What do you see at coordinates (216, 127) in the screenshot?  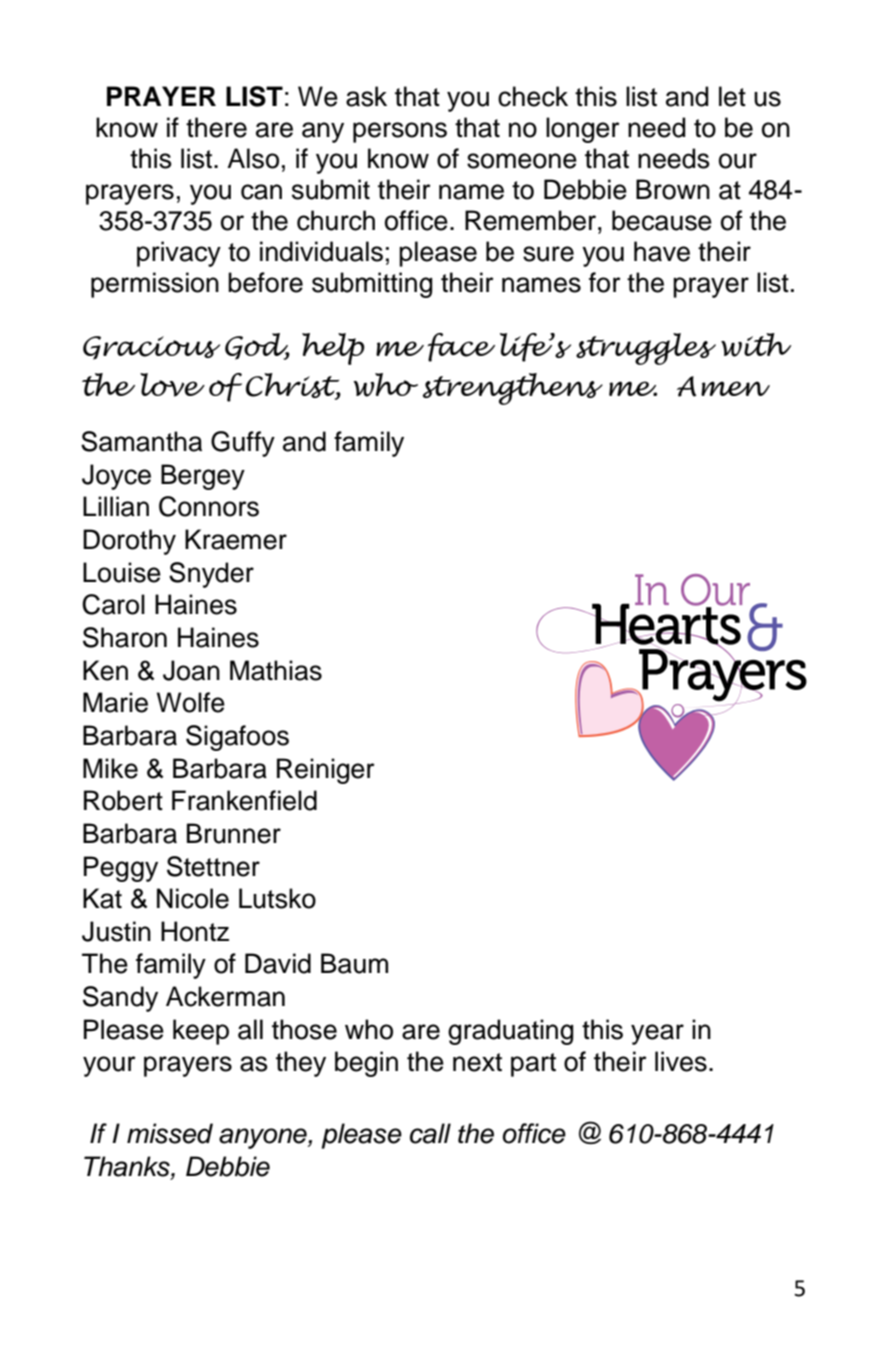 I see `there` at bounding box center [216, 127].
